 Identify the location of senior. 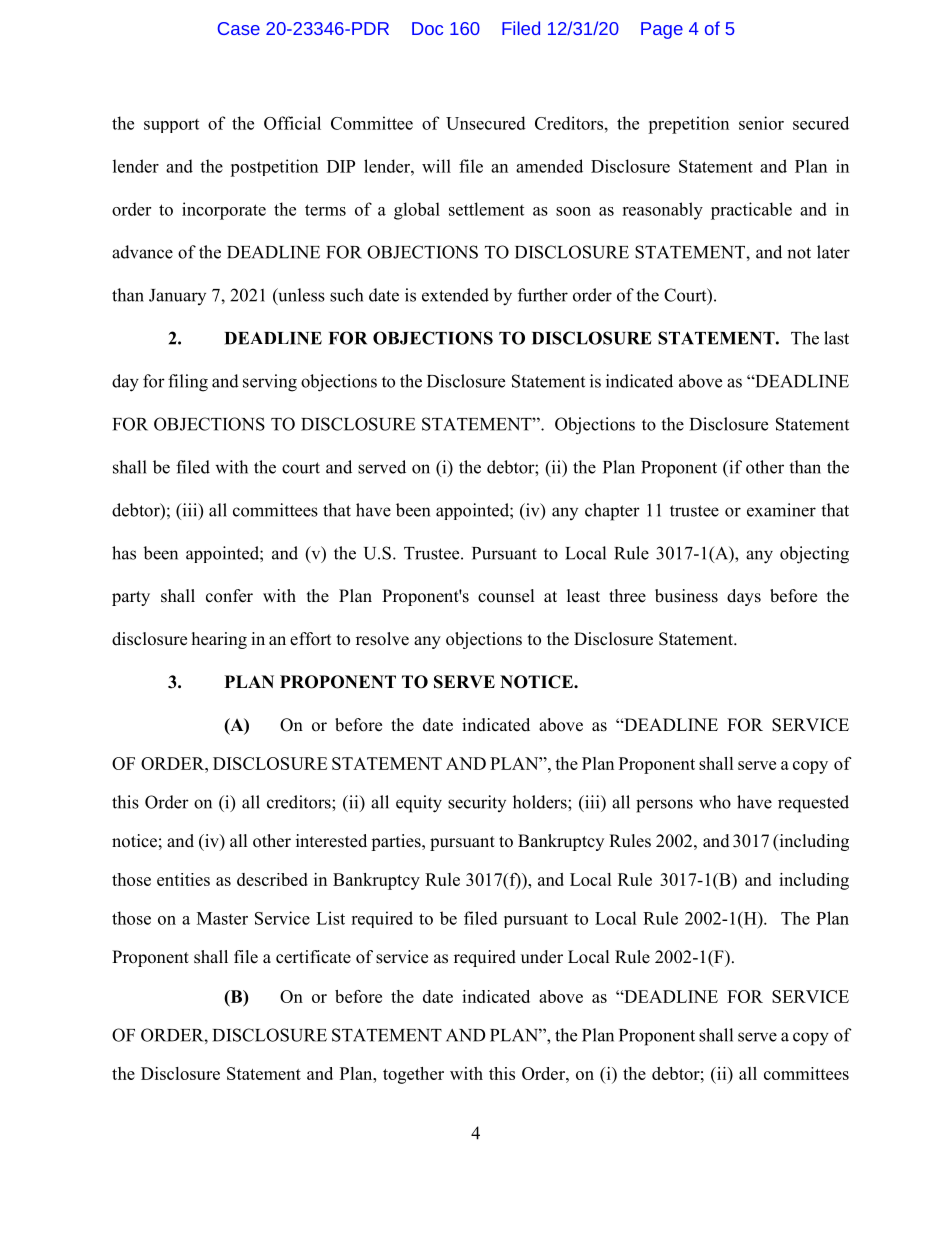
(761, 123).
